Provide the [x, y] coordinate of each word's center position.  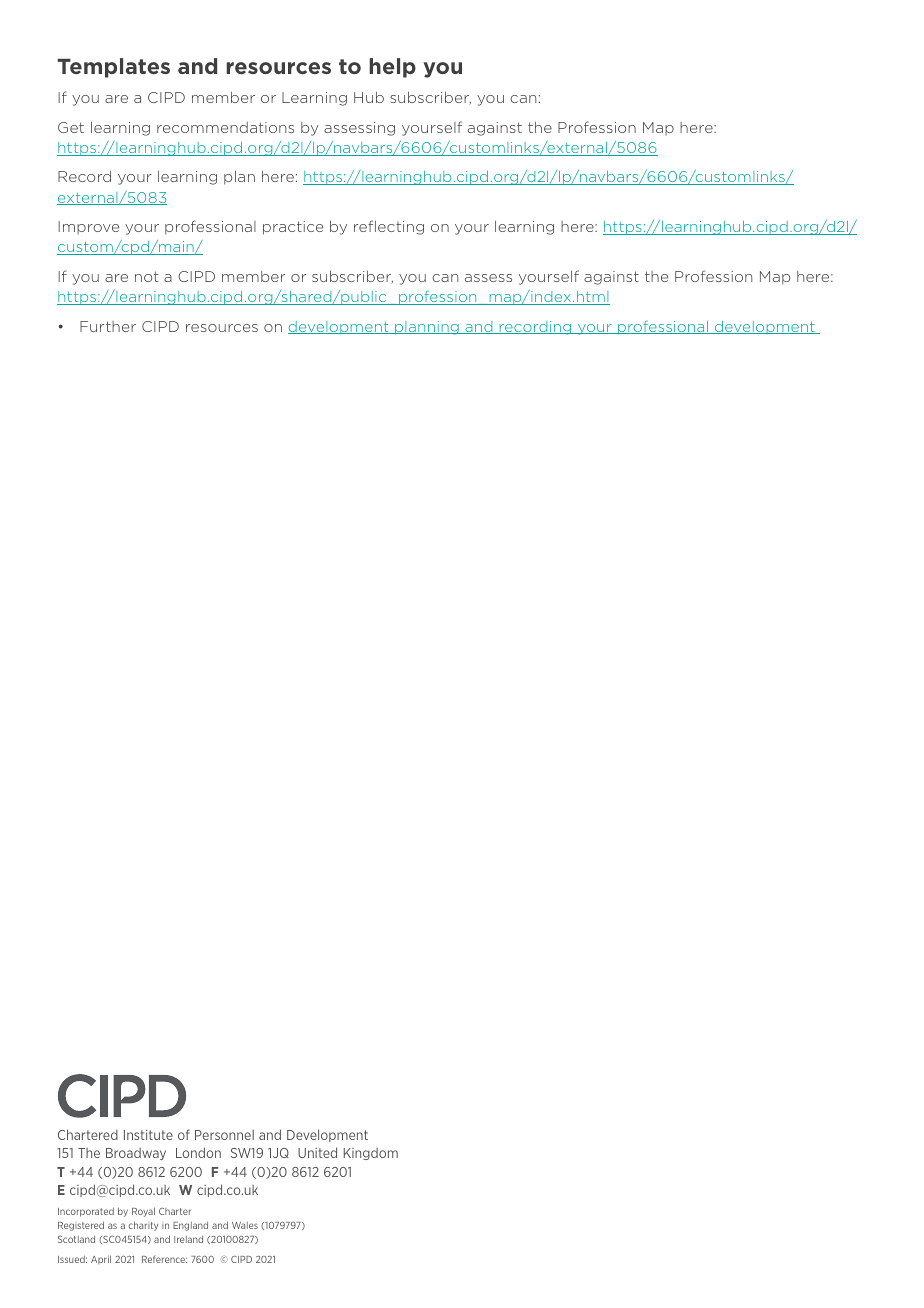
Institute [148, 1135]
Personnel [224, 1135]
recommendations [225, 127]
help [392, 68]
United [317, 1152]
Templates [113, 68]
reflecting [389, 227]
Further [108, 326]
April [101, 1259]
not [147, 276]
